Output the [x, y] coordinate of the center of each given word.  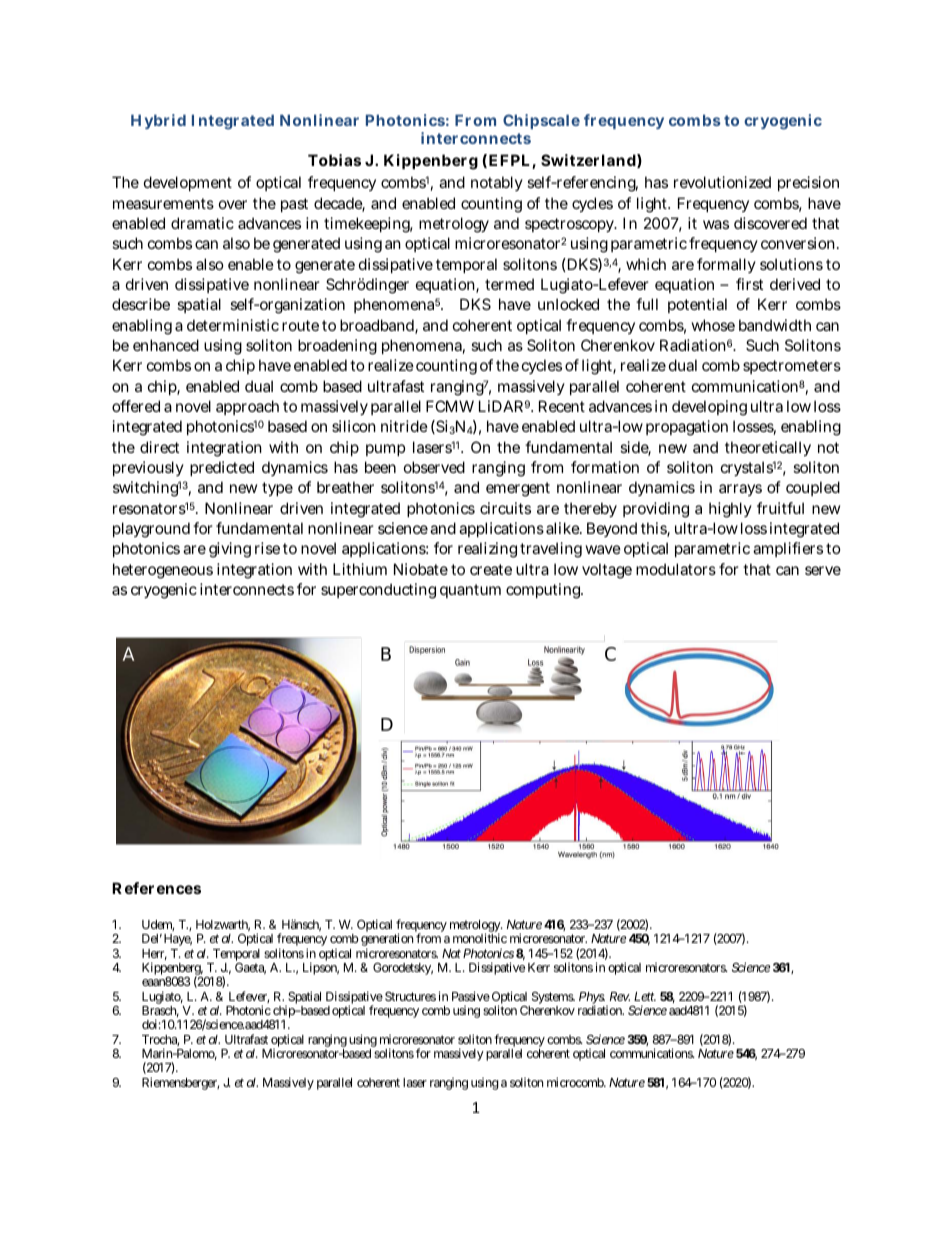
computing [544, 591]
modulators [676, 569]
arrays [740, 490]
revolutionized [722, 182]
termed [509, 284]
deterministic [233, 325]
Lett [645, 996]
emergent [518, 489]
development [188, 183]
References [156, 888]
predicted [222, 468]
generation [387, 941]
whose [713, 325]
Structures [410, 996]
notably [497, 183]
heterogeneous [163, 571]
